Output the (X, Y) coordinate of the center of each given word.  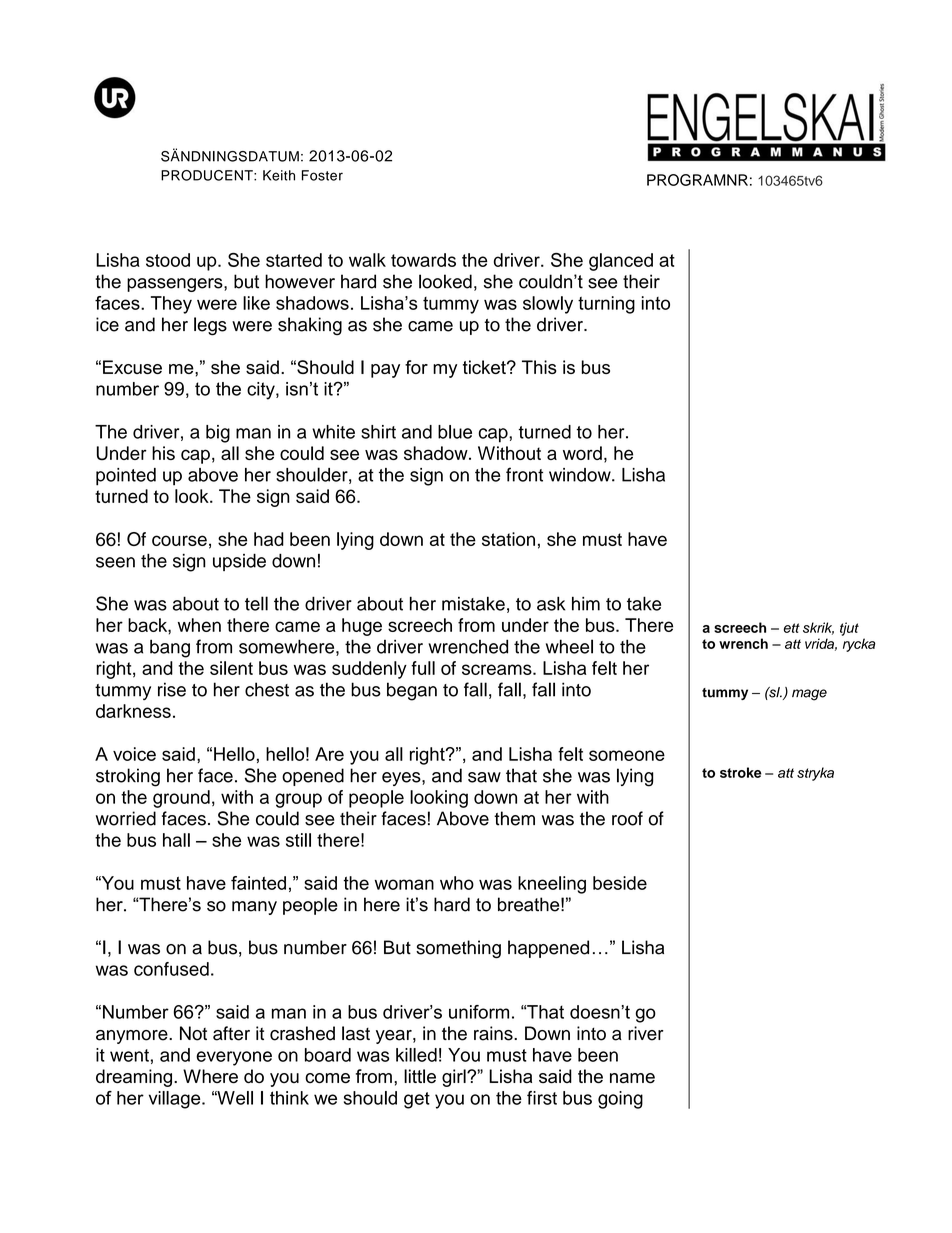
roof (627, 818)
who (457, 883)
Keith (279, 175)
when (199, 625)
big (218, 434)
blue (455, 432)
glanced (621, 262)
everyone (234, 1058)
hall (176, 840)
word (582, 453)
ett (791, 628)
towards (423, 260)
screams (498, 669)
